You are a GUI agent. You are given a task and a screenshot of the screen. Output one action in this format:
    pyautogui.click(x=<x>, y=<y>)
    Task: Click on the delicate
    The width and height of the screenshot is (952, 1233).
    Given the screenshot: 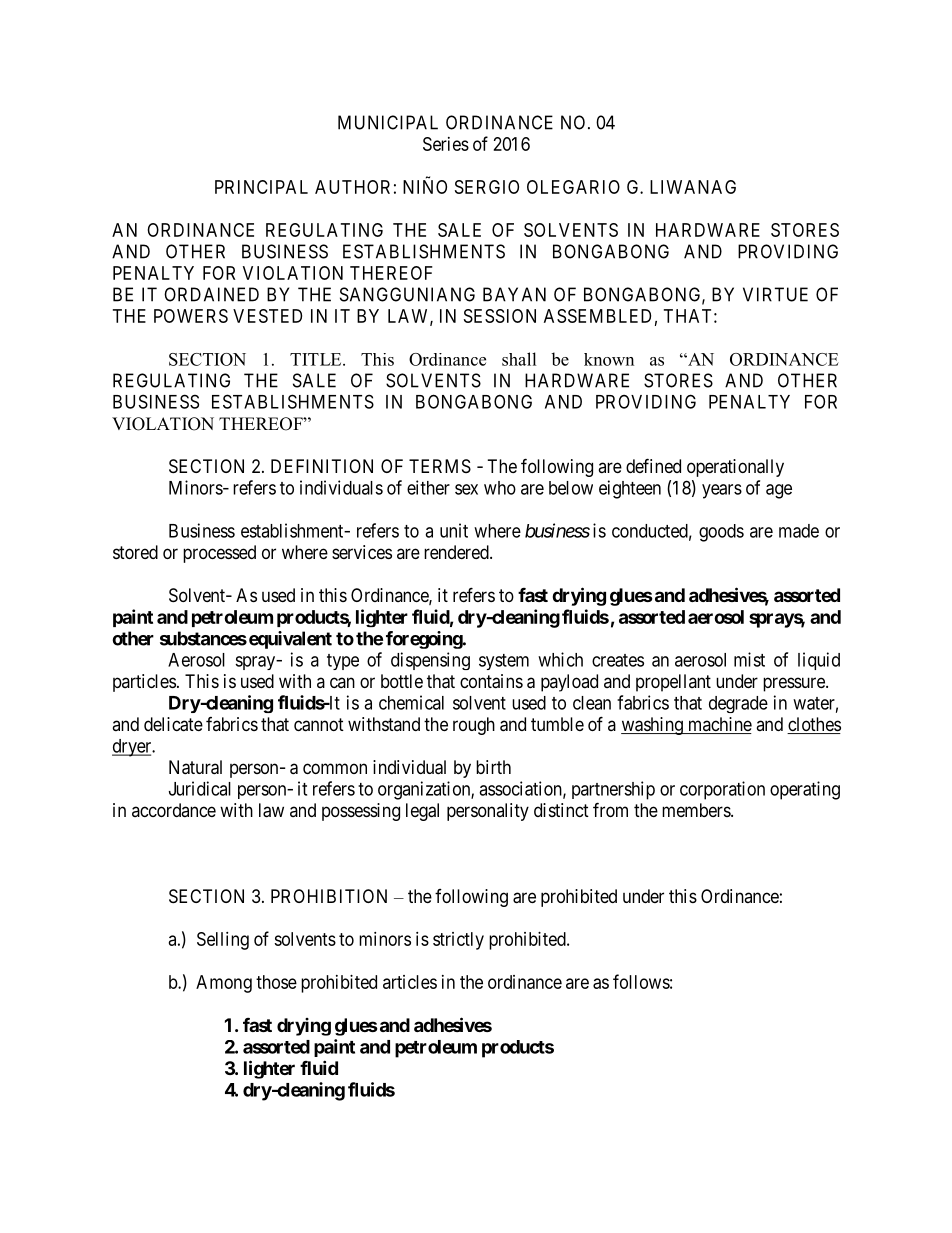 What is the action you would take?
    pyautogui.click(x=173, y=724)
